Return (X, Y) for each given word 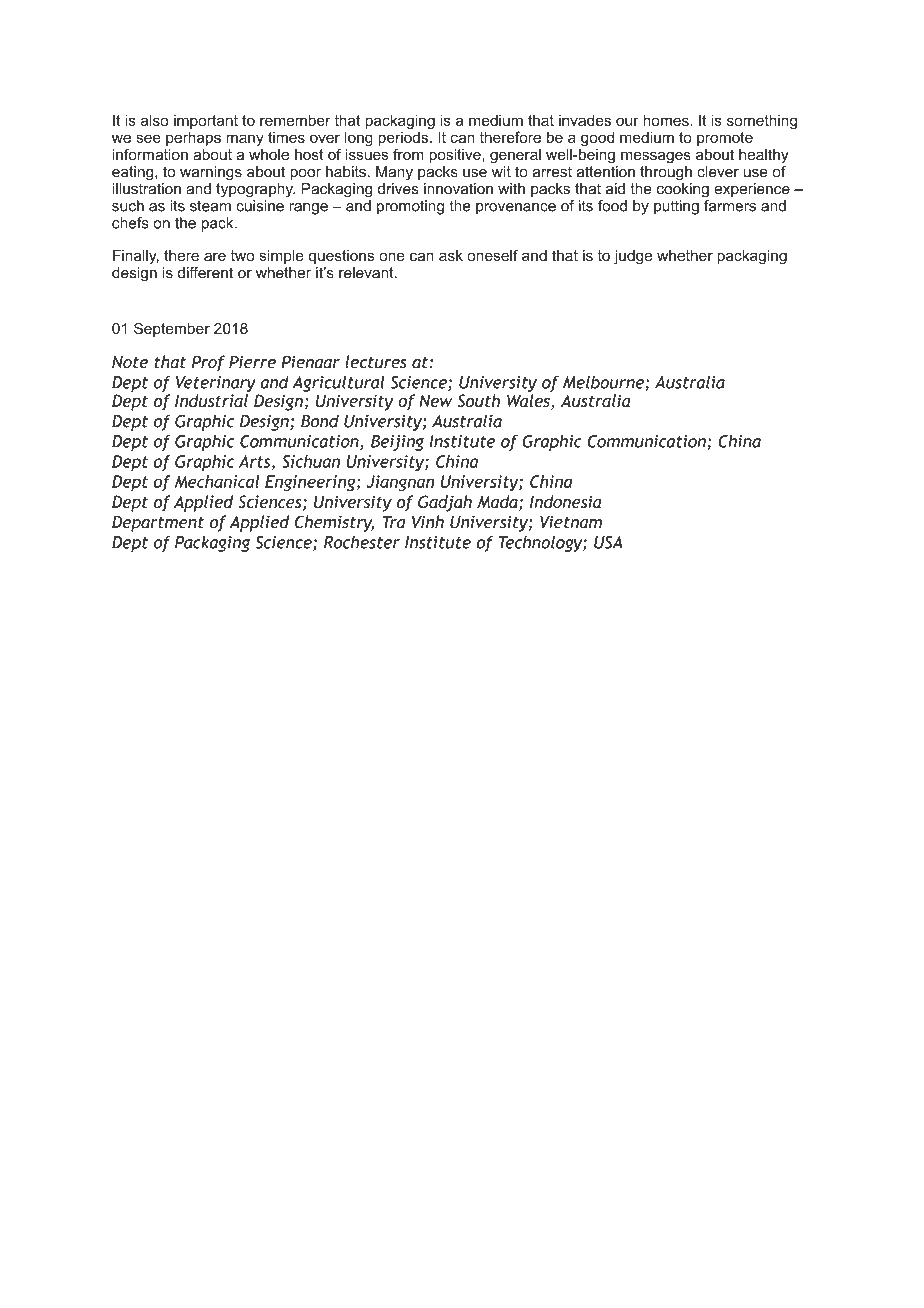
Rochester (362, 542)
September (172, 329)
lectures (376, 362)
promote (725, 139)
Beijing (397, 443)
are (215, 256)
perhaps (193, 138)
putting (676, 207)
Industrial (211, 400)
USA (608, 542)
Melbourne (604, 383)
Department (158, 523)
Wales (529, 402)
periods (403, 138)
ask (451, 255)
